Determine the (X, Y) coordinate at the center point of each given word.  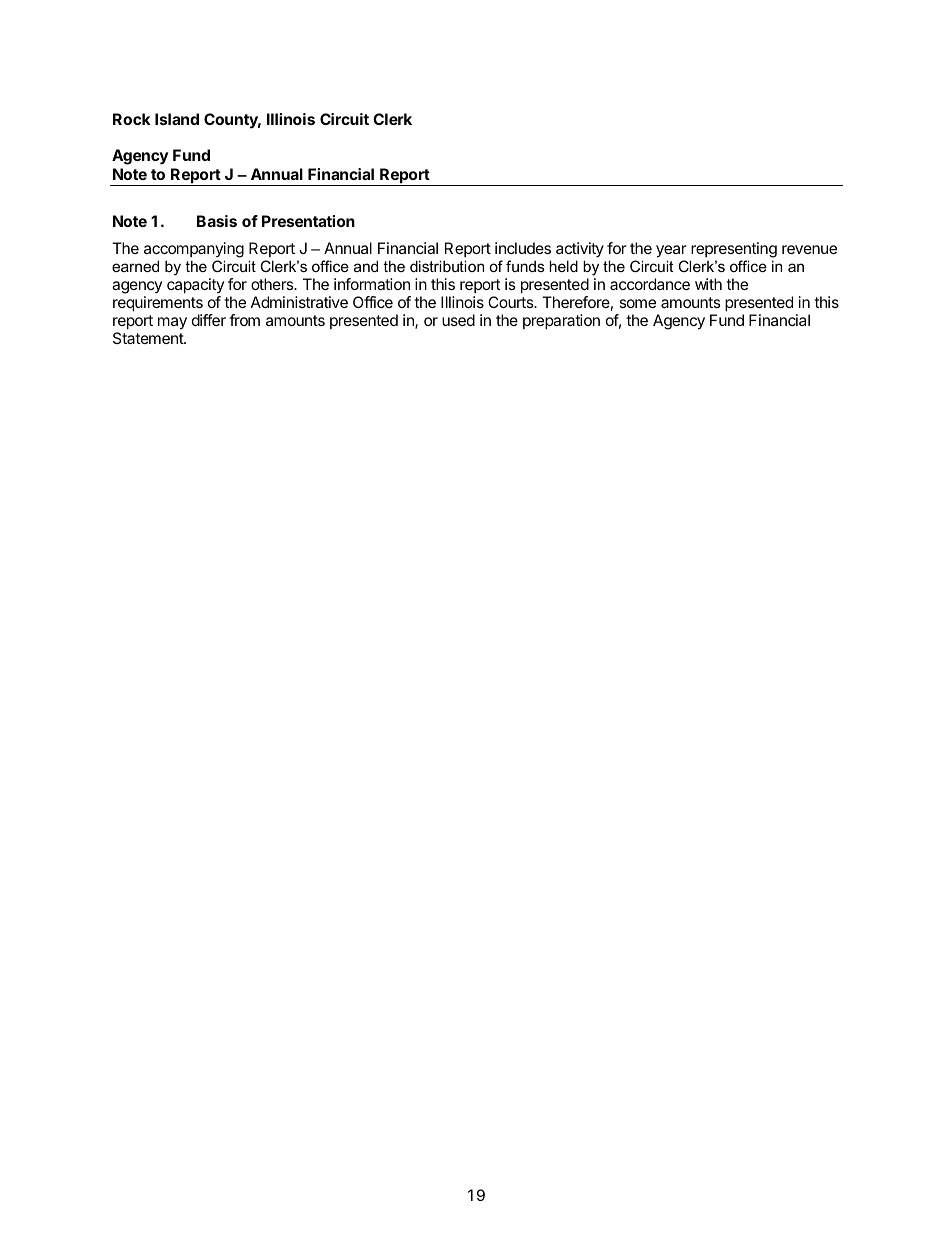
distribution (447, 266)
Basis (217, 221)
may (172, 323)
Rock (132, 119)
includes (523, 248)
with (708, 284)
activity (580, 251)
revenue (809, 249)
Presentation (308, 221)
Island (177, 119)
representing (733, 251)
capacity (195, 287)
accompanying (194, 251)
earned (135, 266)
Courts (512, 302)
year (671, 253)
